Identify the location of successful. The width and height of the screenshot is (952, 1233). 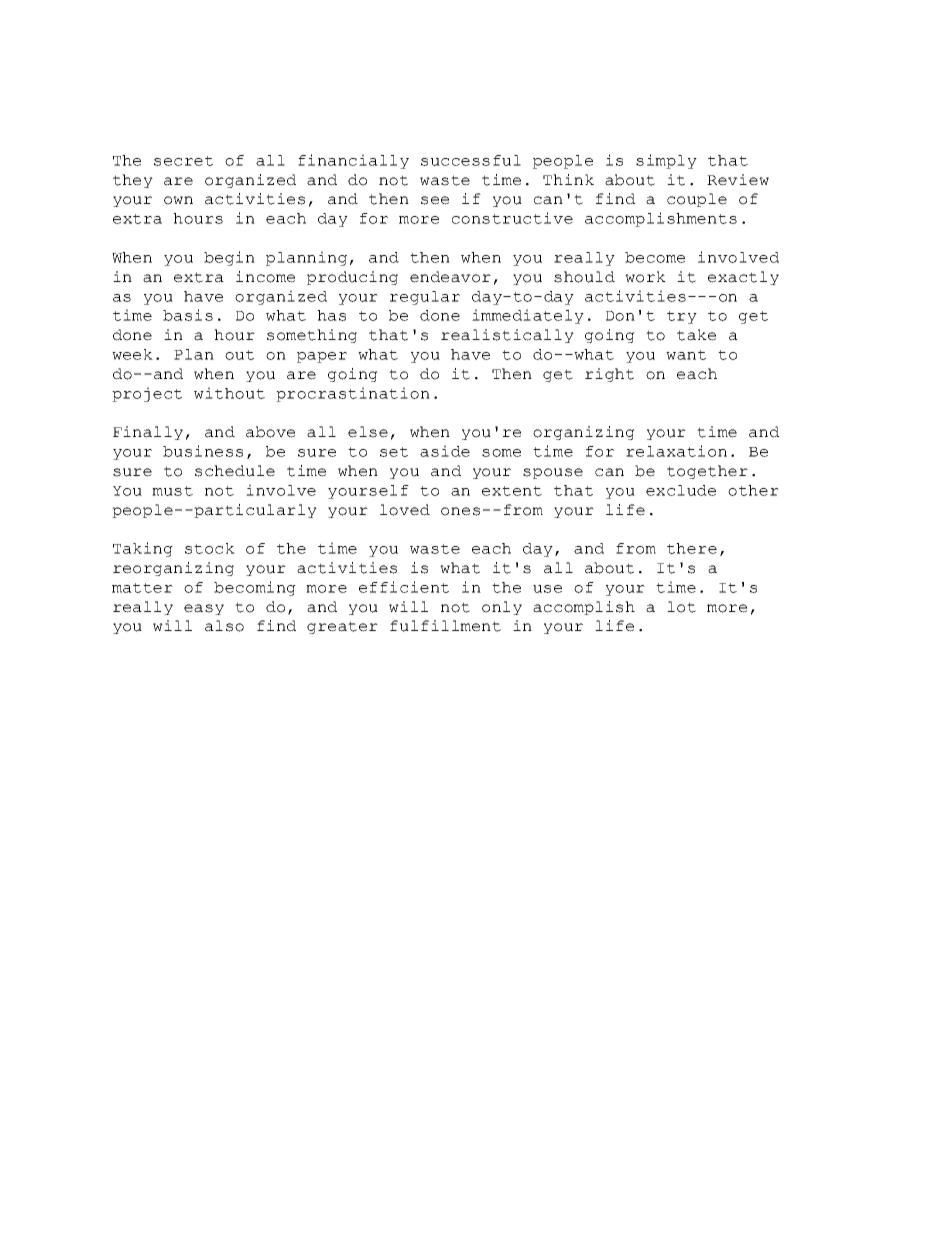
(471, 160).
